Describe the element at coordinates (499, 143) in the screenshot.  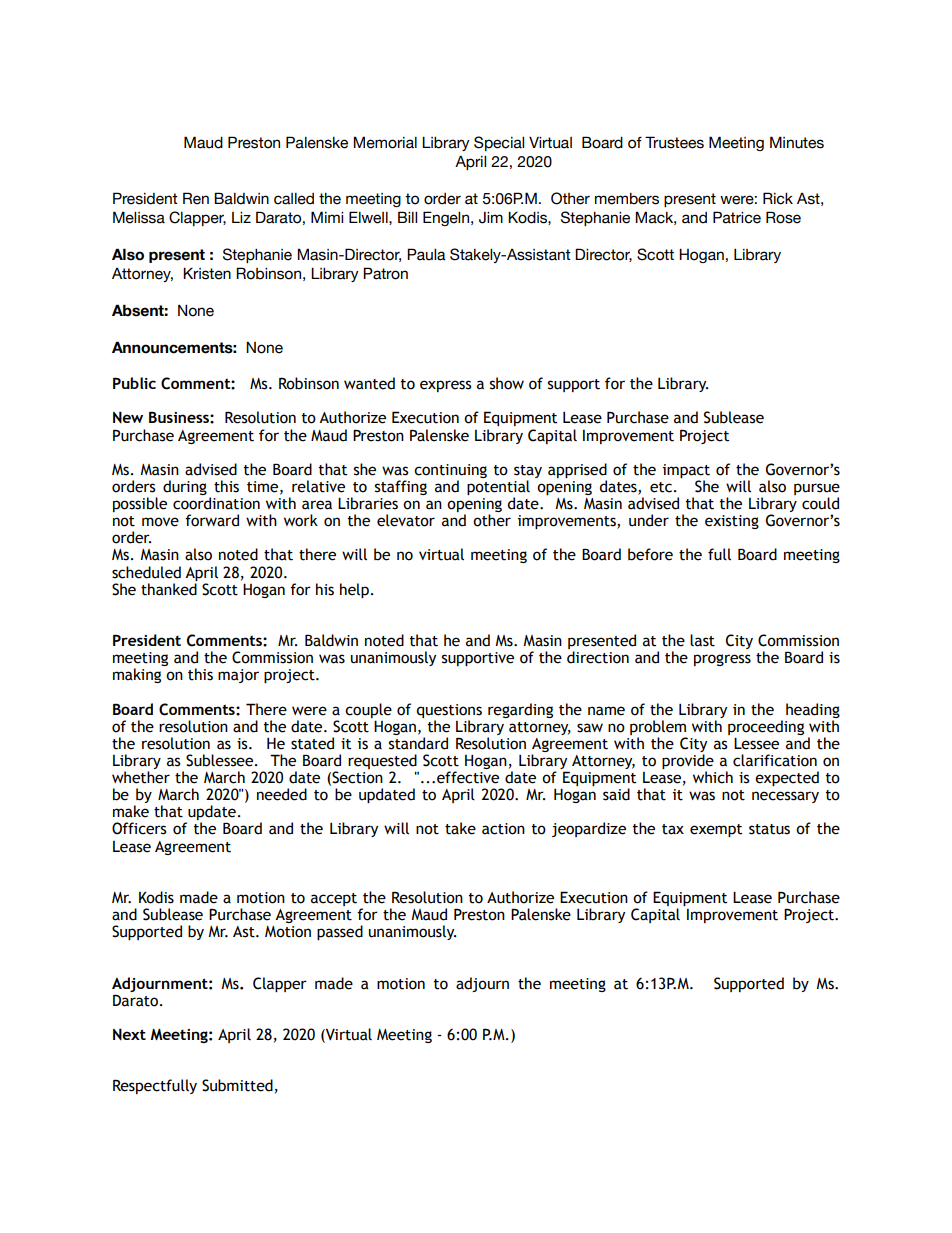
I see `Special` at that location.
